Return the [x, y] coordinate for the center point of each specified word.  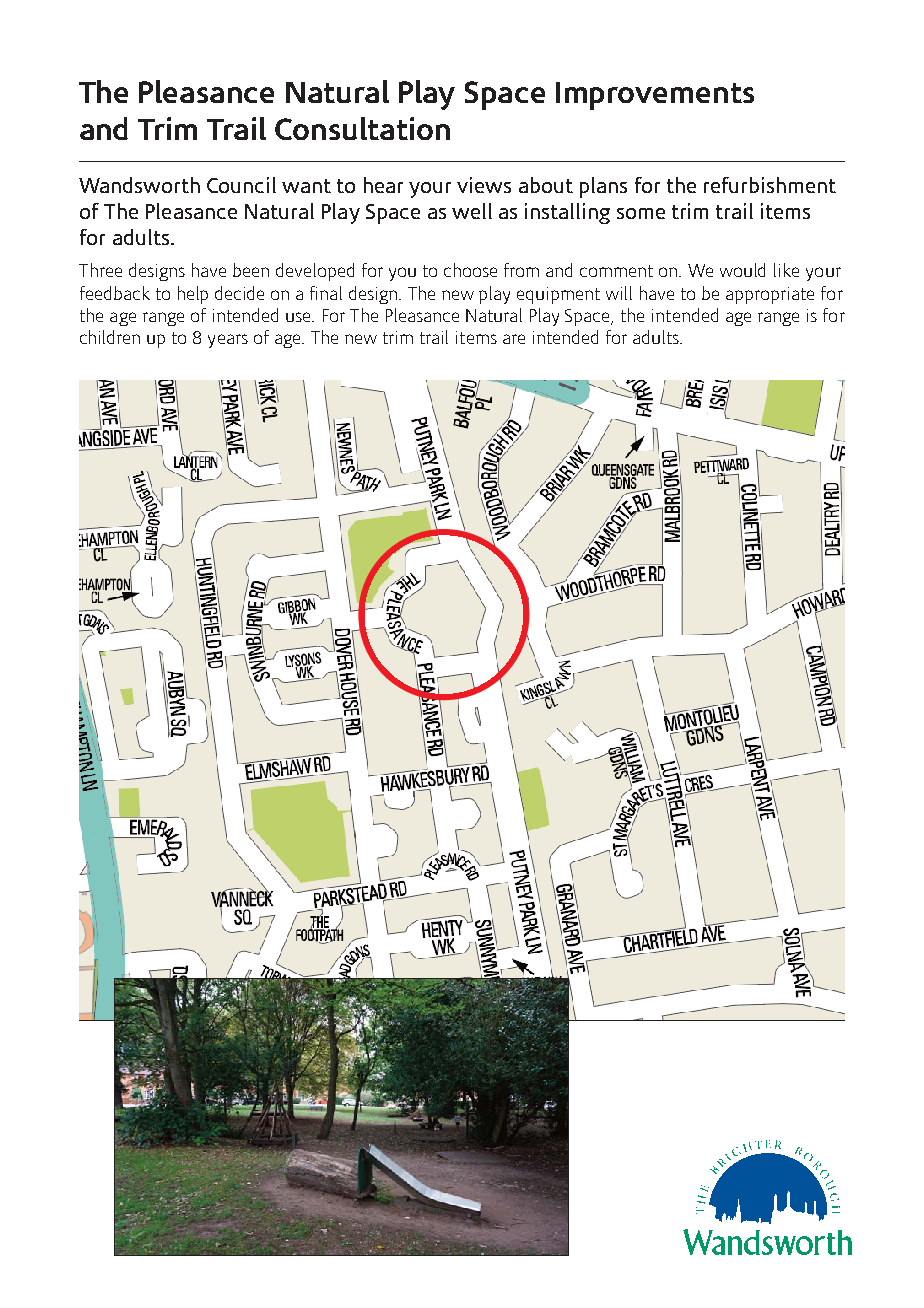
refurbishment [770, 185]
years [228, 341]
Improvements [655, 96]
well [472, 211]
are [514, 339]
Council [241, 185]
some [641, 213]
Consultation [362, 128]
